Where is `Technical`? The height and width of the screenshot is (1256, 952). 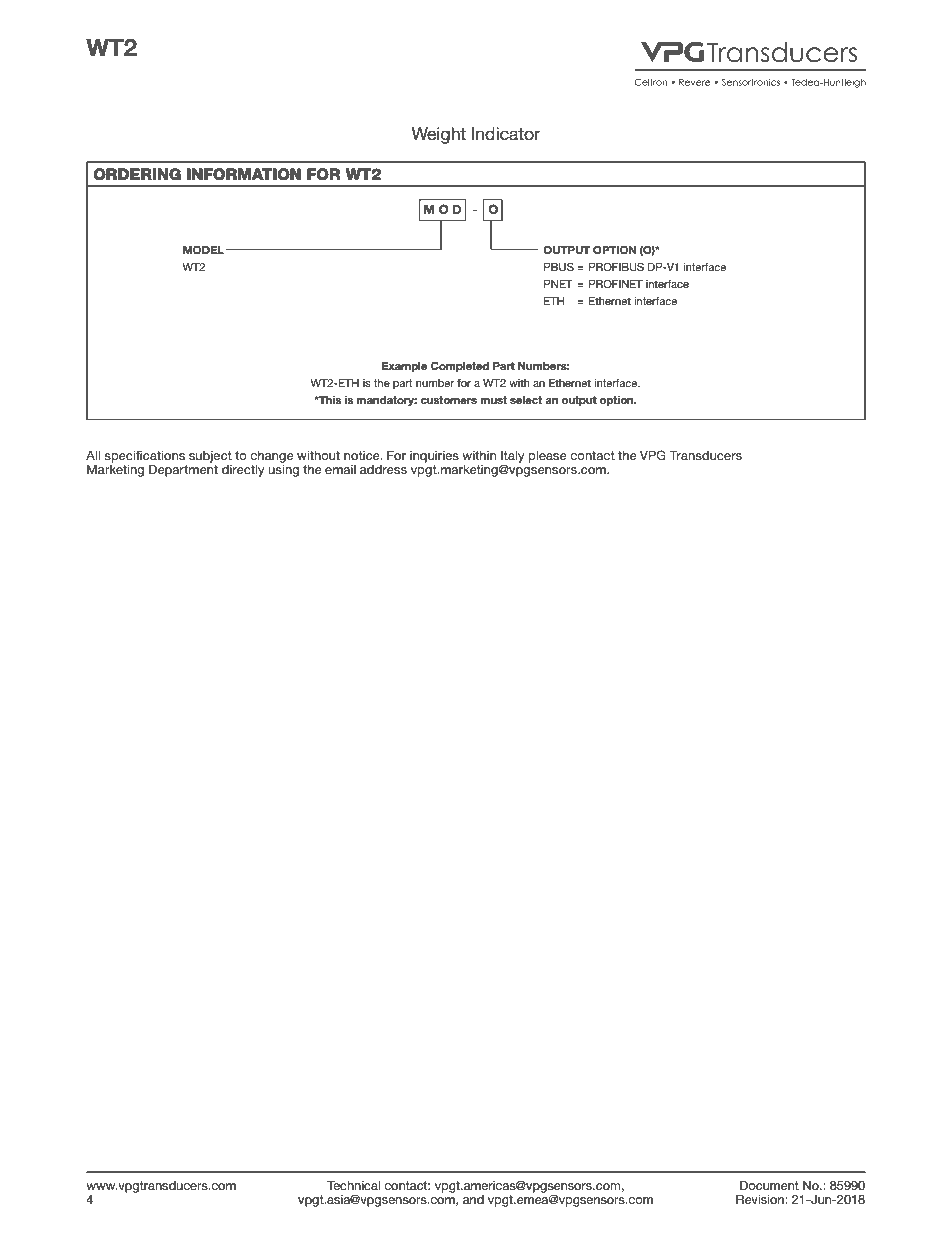
Technical is located at coordinates (353, 1185).
